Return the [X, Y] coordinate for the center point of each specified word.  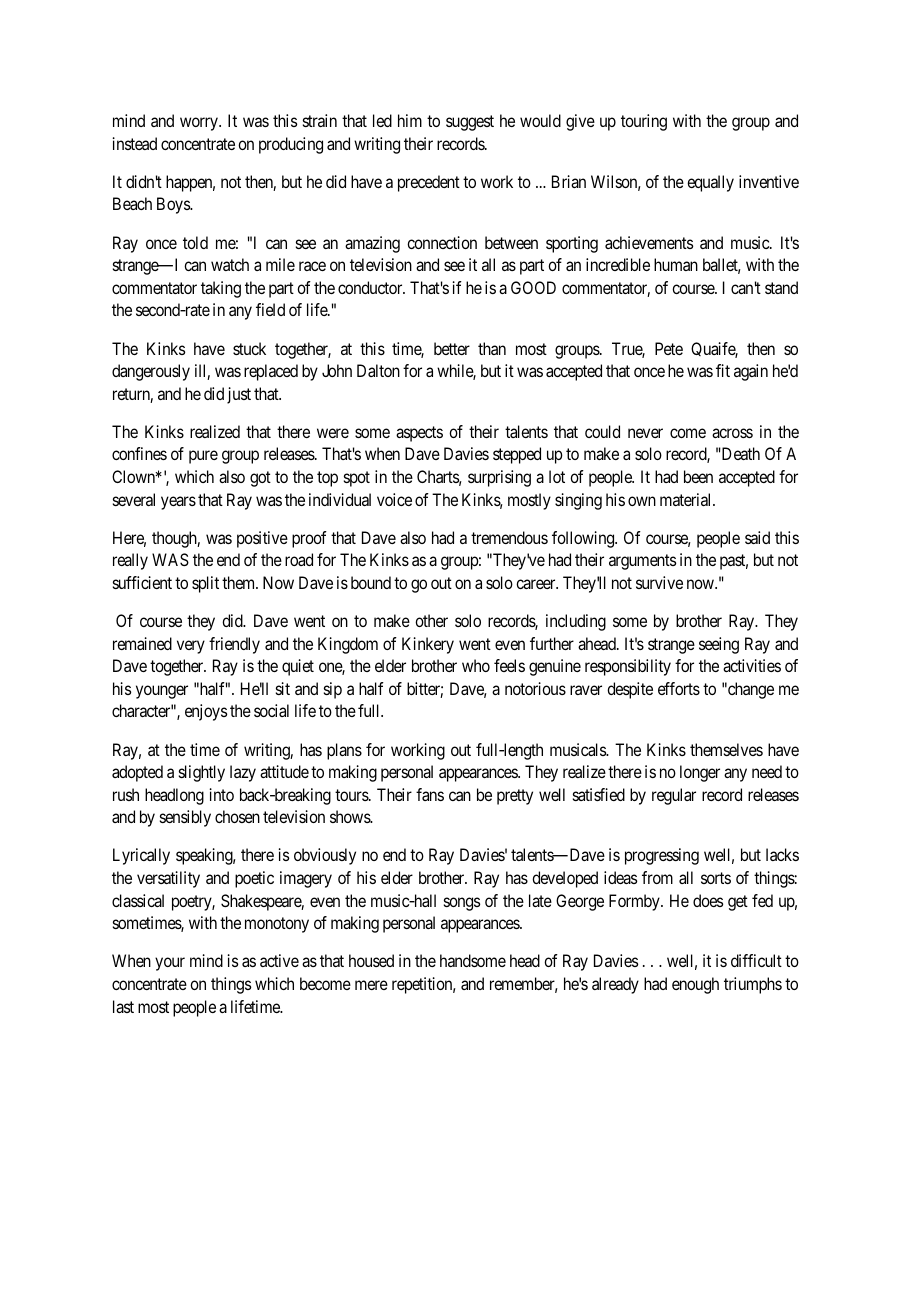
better [452, 348]
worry [200, 124]
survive [659, 582]
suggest [470, 123]
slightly [202, 773]
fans [430, 794]
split [205, 584]
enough [695, 985]
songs [462, 904]
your [170, 964]
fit [723, 370]
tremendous [509, 537]
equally [710, 183]
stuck [249, 348]
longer [700, 773]
